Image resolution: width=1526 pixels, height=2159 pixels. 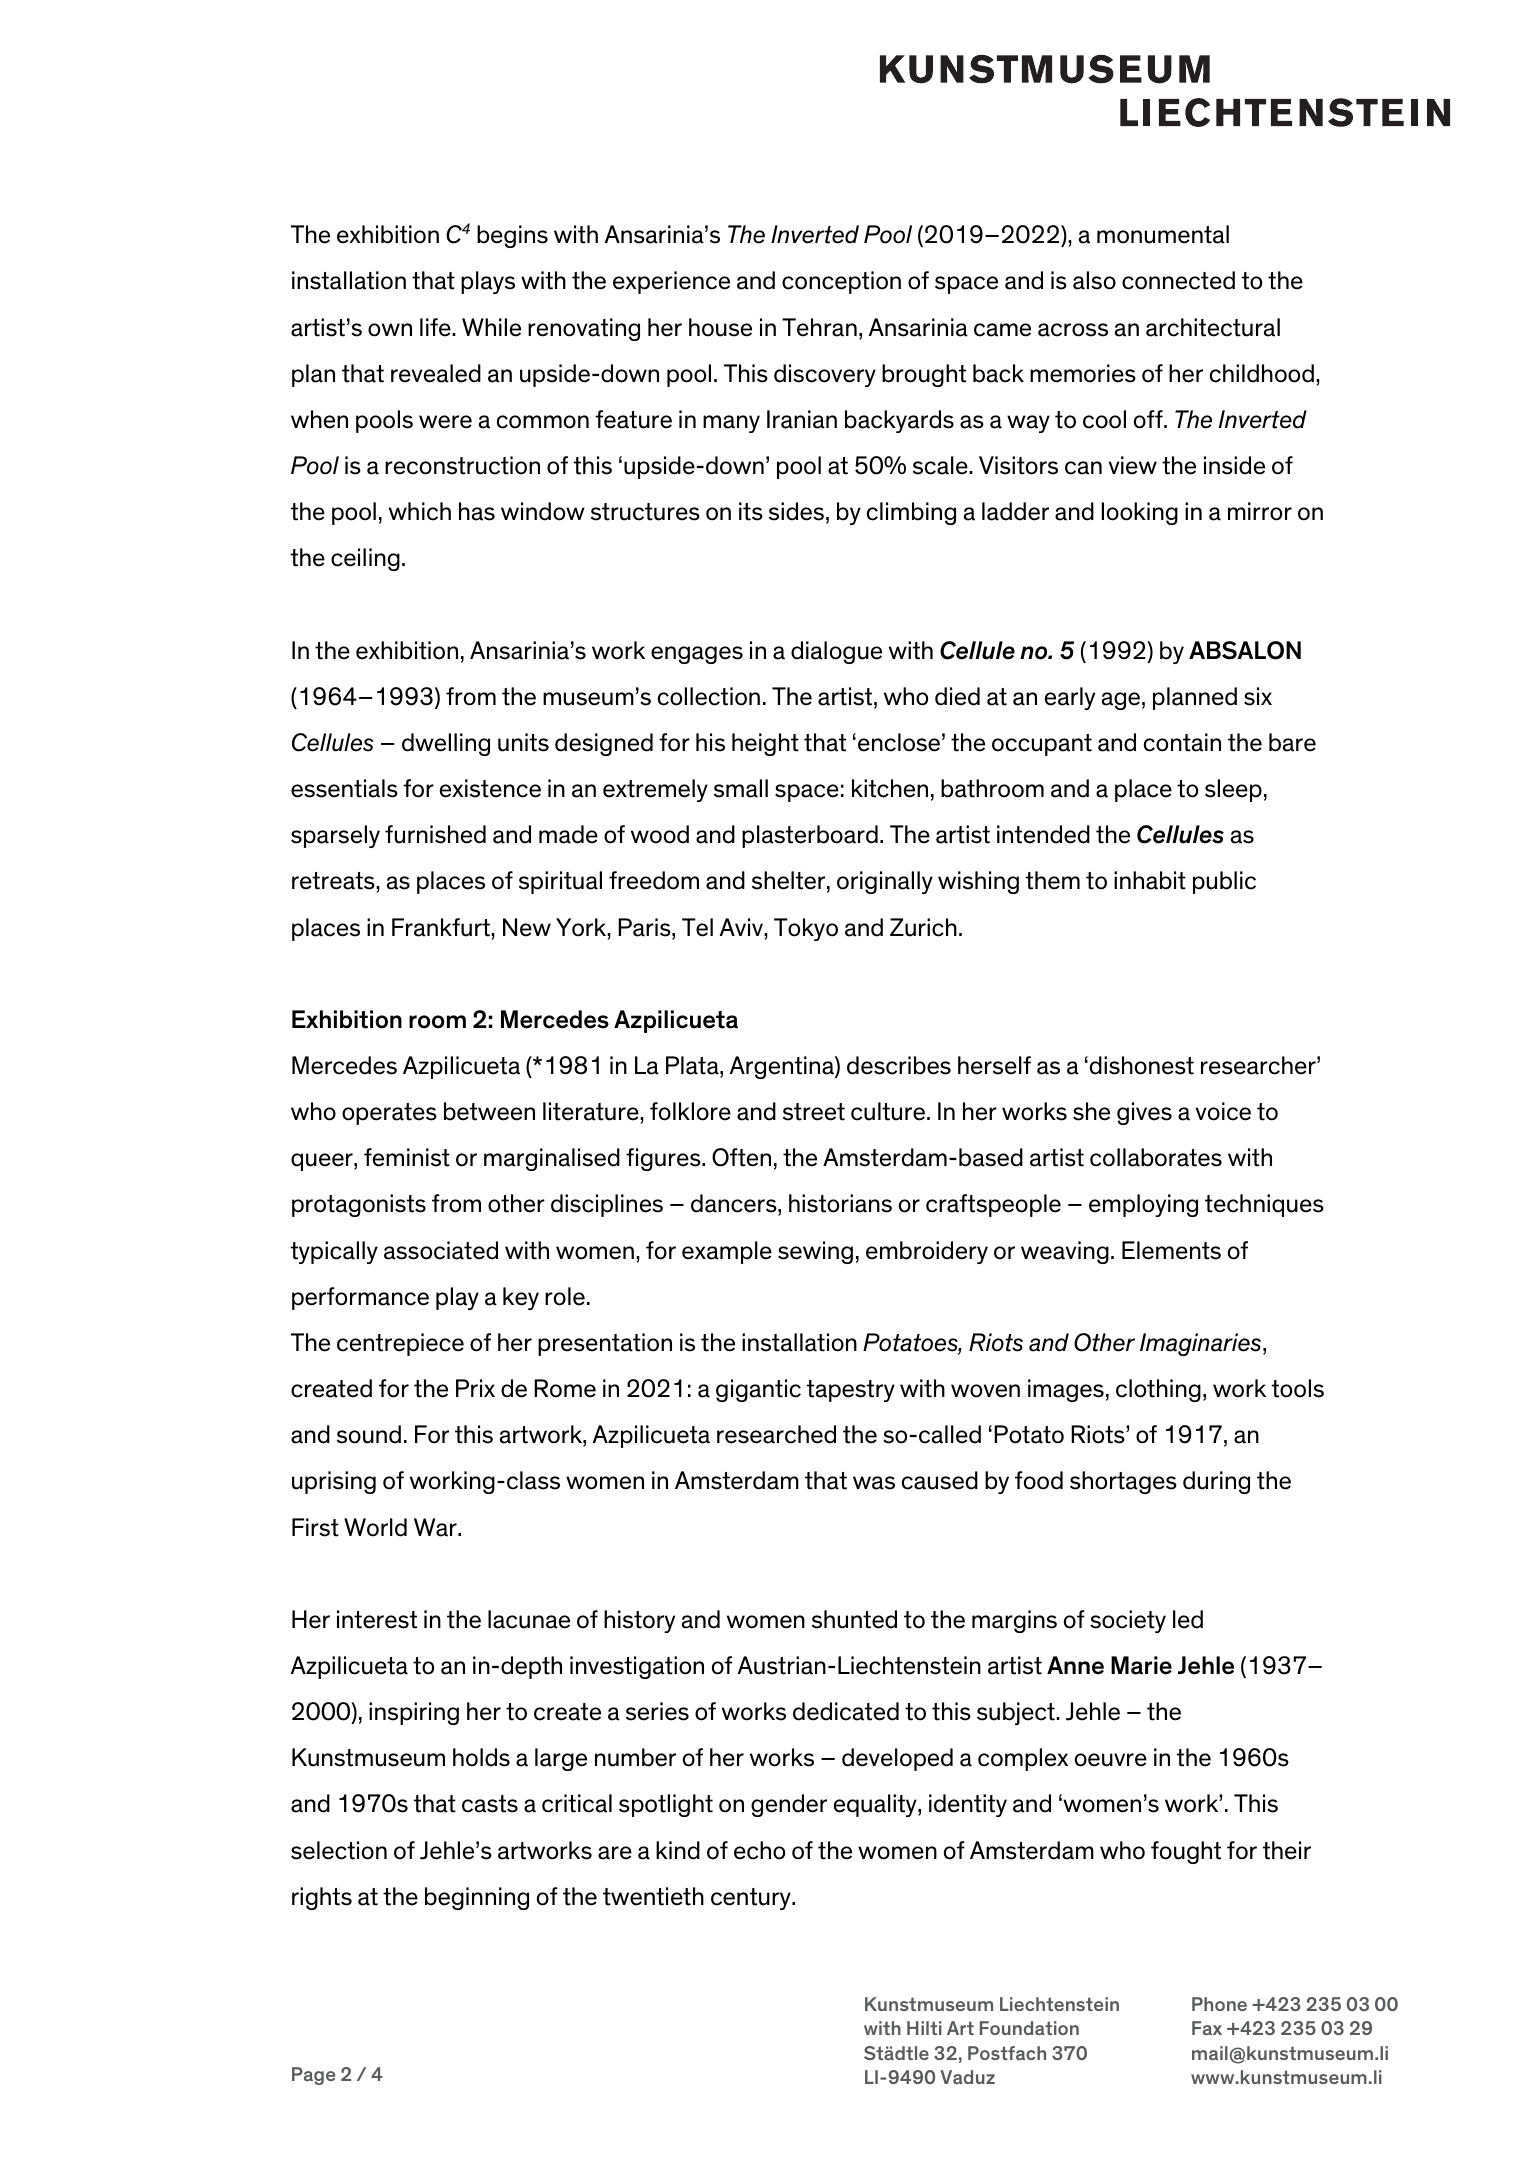 What do you see at coordinates (436, 327) in the screenshot?
I see `life` at bounding box center [436, 327].
